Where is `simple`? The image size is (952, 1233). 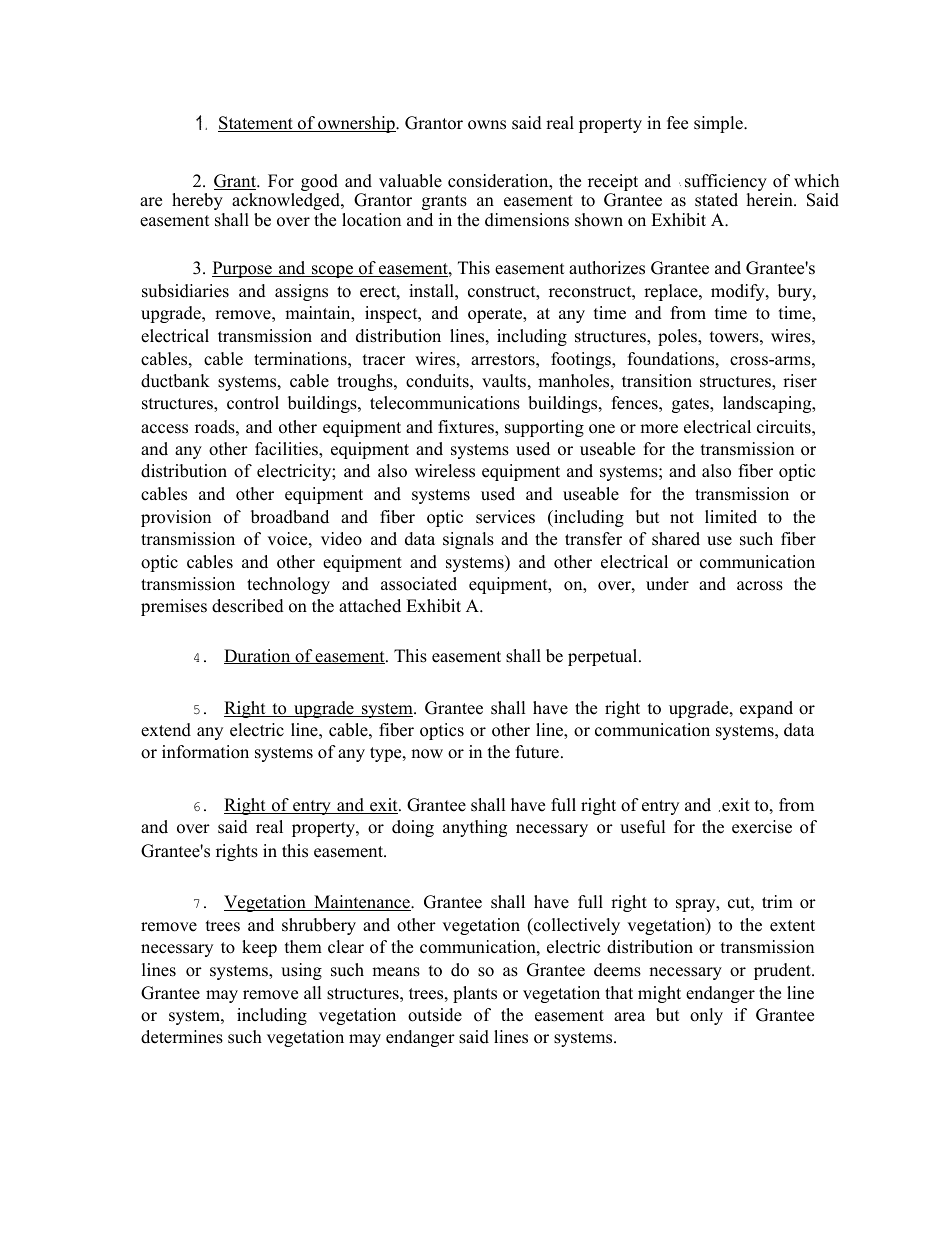
simple is located at coordinates (719, 124).
